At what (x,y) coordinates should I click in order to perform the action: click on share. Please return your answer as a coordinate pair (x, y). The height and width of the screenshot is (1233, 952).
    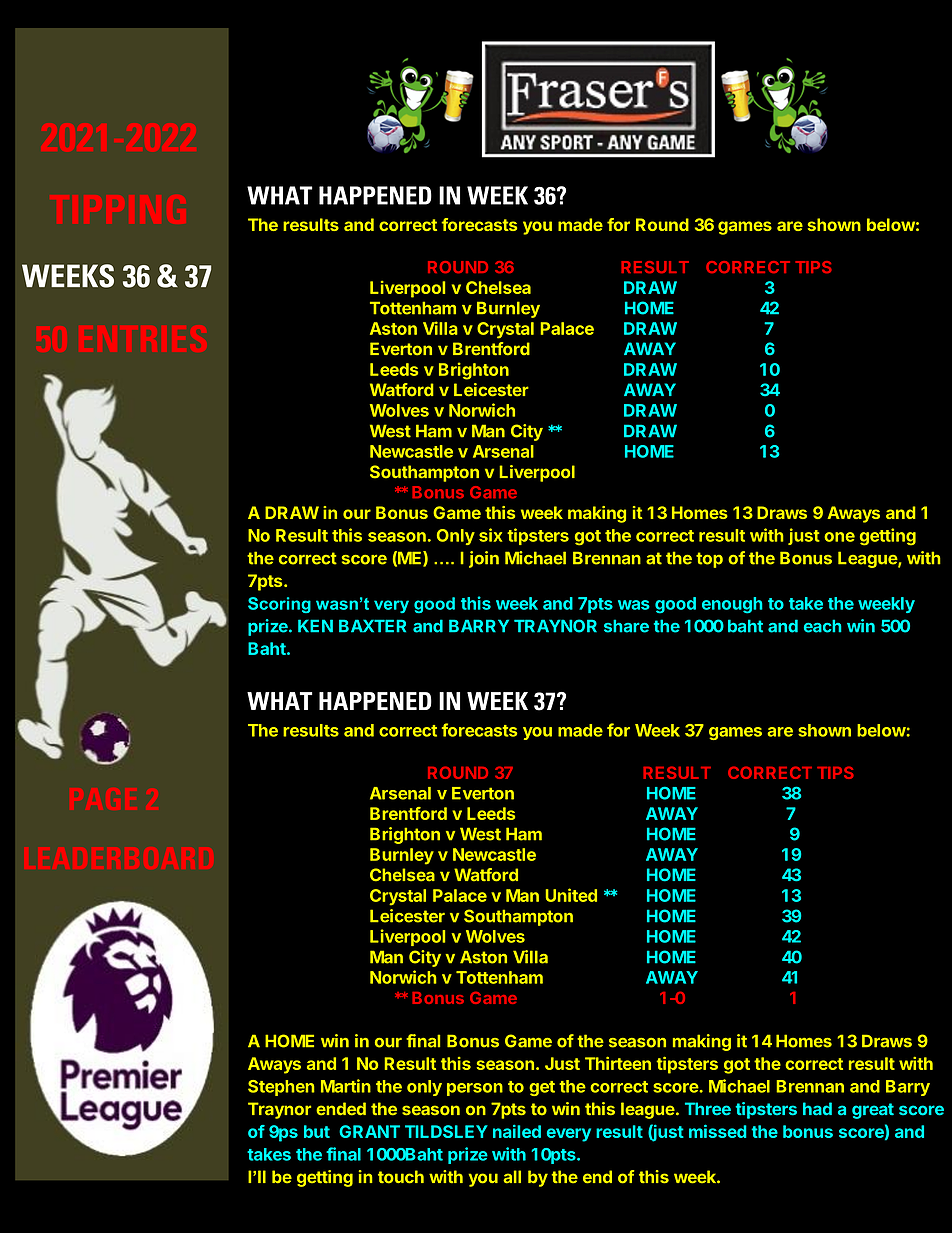
    Looking at the image, I should click on (626, 626).
